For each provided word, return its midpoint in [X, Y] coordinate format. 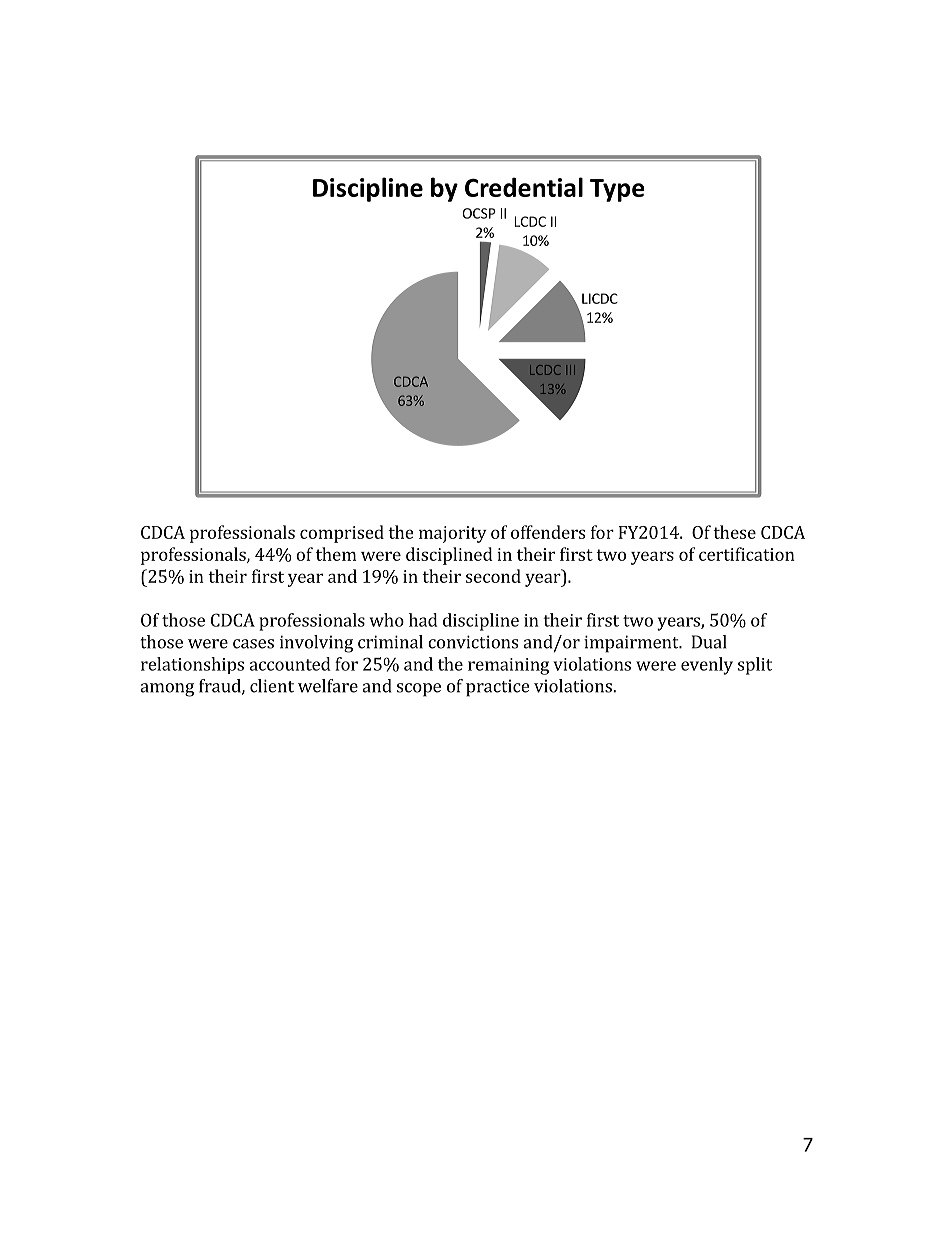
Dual [709, 642]
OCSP [479, 213]
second [493, 576]
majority [453, 534]
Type [617, 190]
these [734, 532]
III [570, 370]
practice [497, 688]
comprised [342, 534]
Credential [524, 187]
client [272, 686]
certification [747, 554]
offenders [548, 532]
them [336, 554]
